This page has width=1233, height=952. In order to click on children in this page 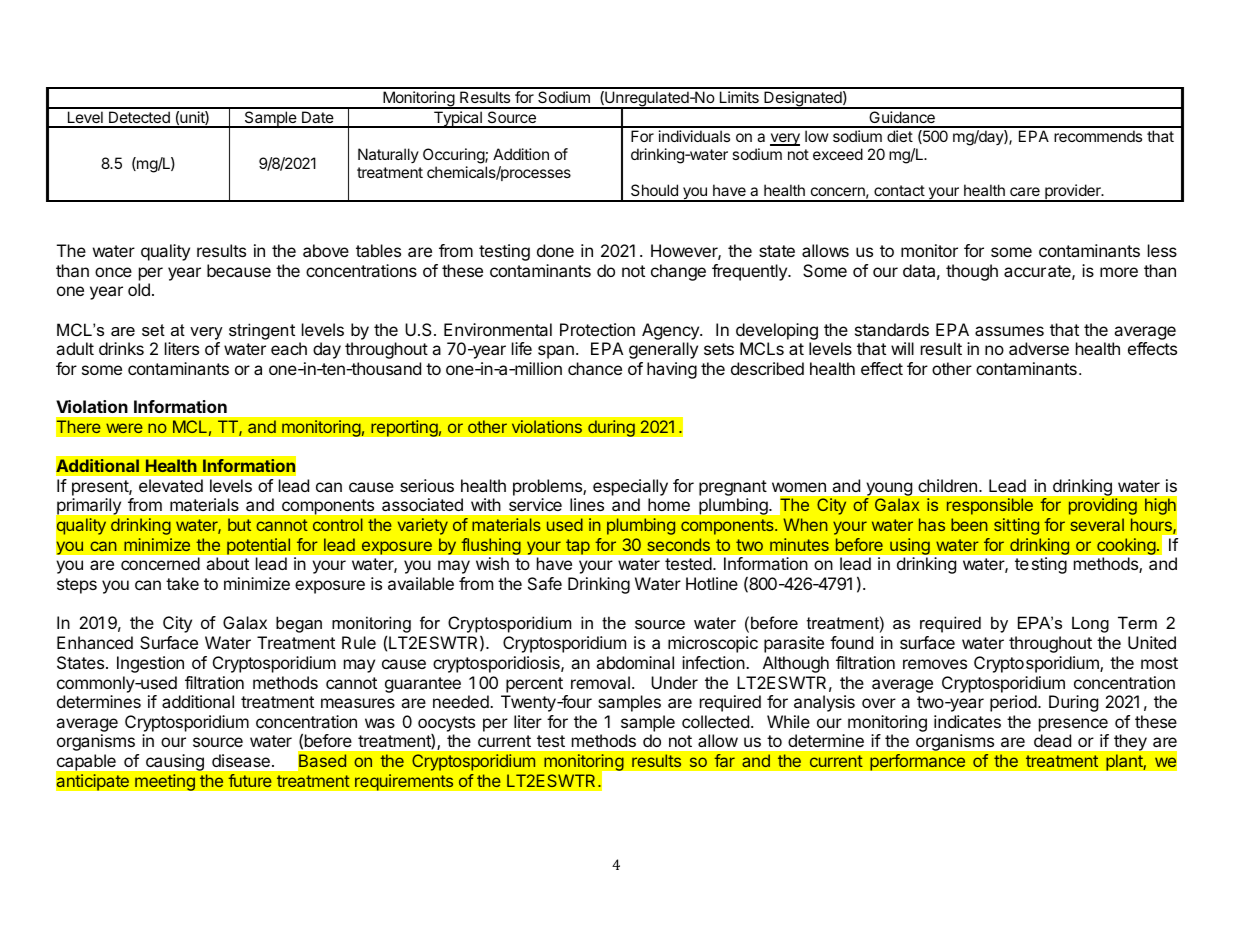, I will do `click(947, 485)`.
